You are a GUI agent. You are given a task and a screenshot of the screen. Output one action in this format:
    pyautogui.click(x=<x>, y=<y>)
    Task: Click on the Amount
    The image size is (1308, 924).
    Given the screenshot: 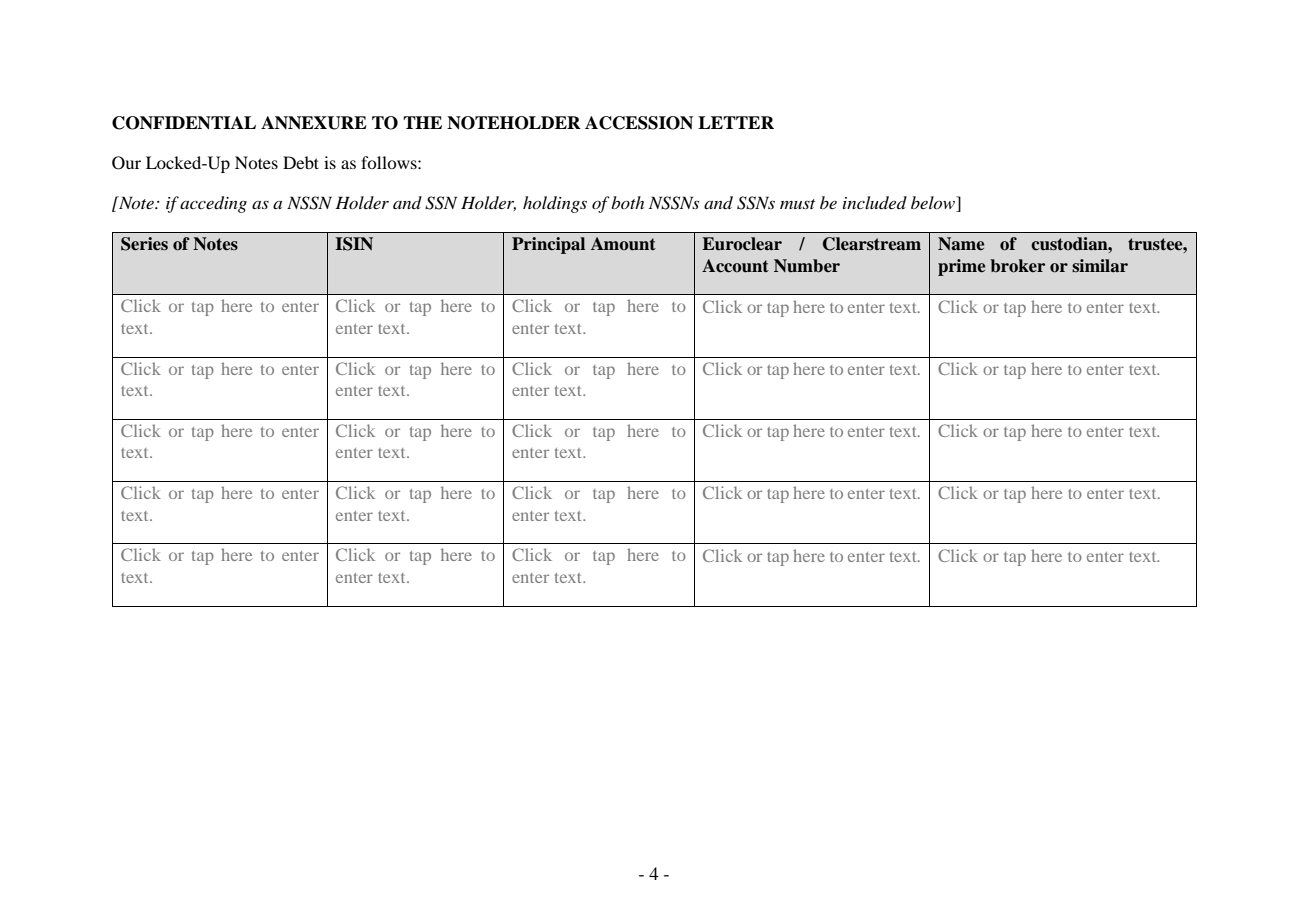 What is the action you would take?
    pyautogui.click(x=623, y=244)
